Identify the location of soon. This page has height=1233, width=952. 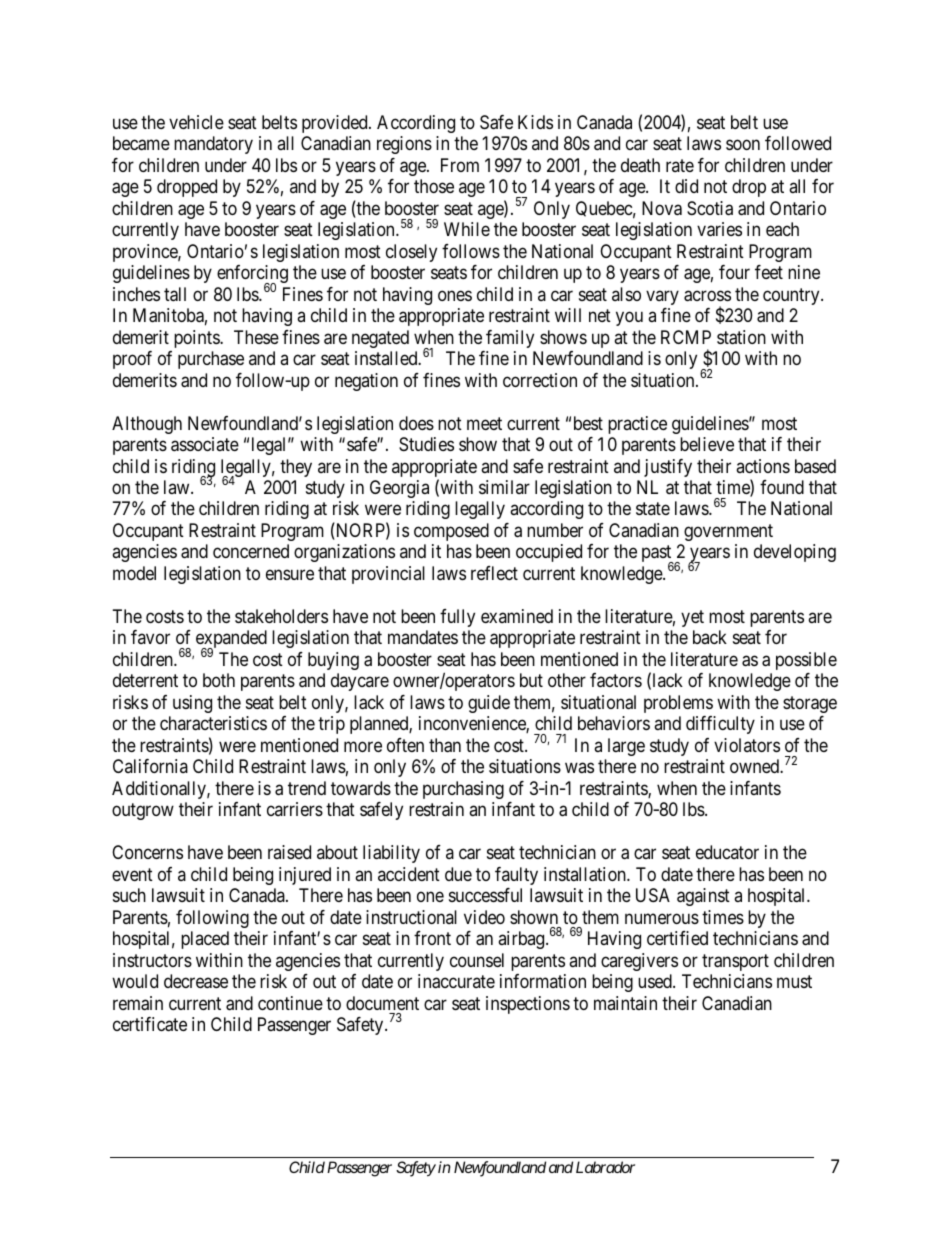
(743, 145).
